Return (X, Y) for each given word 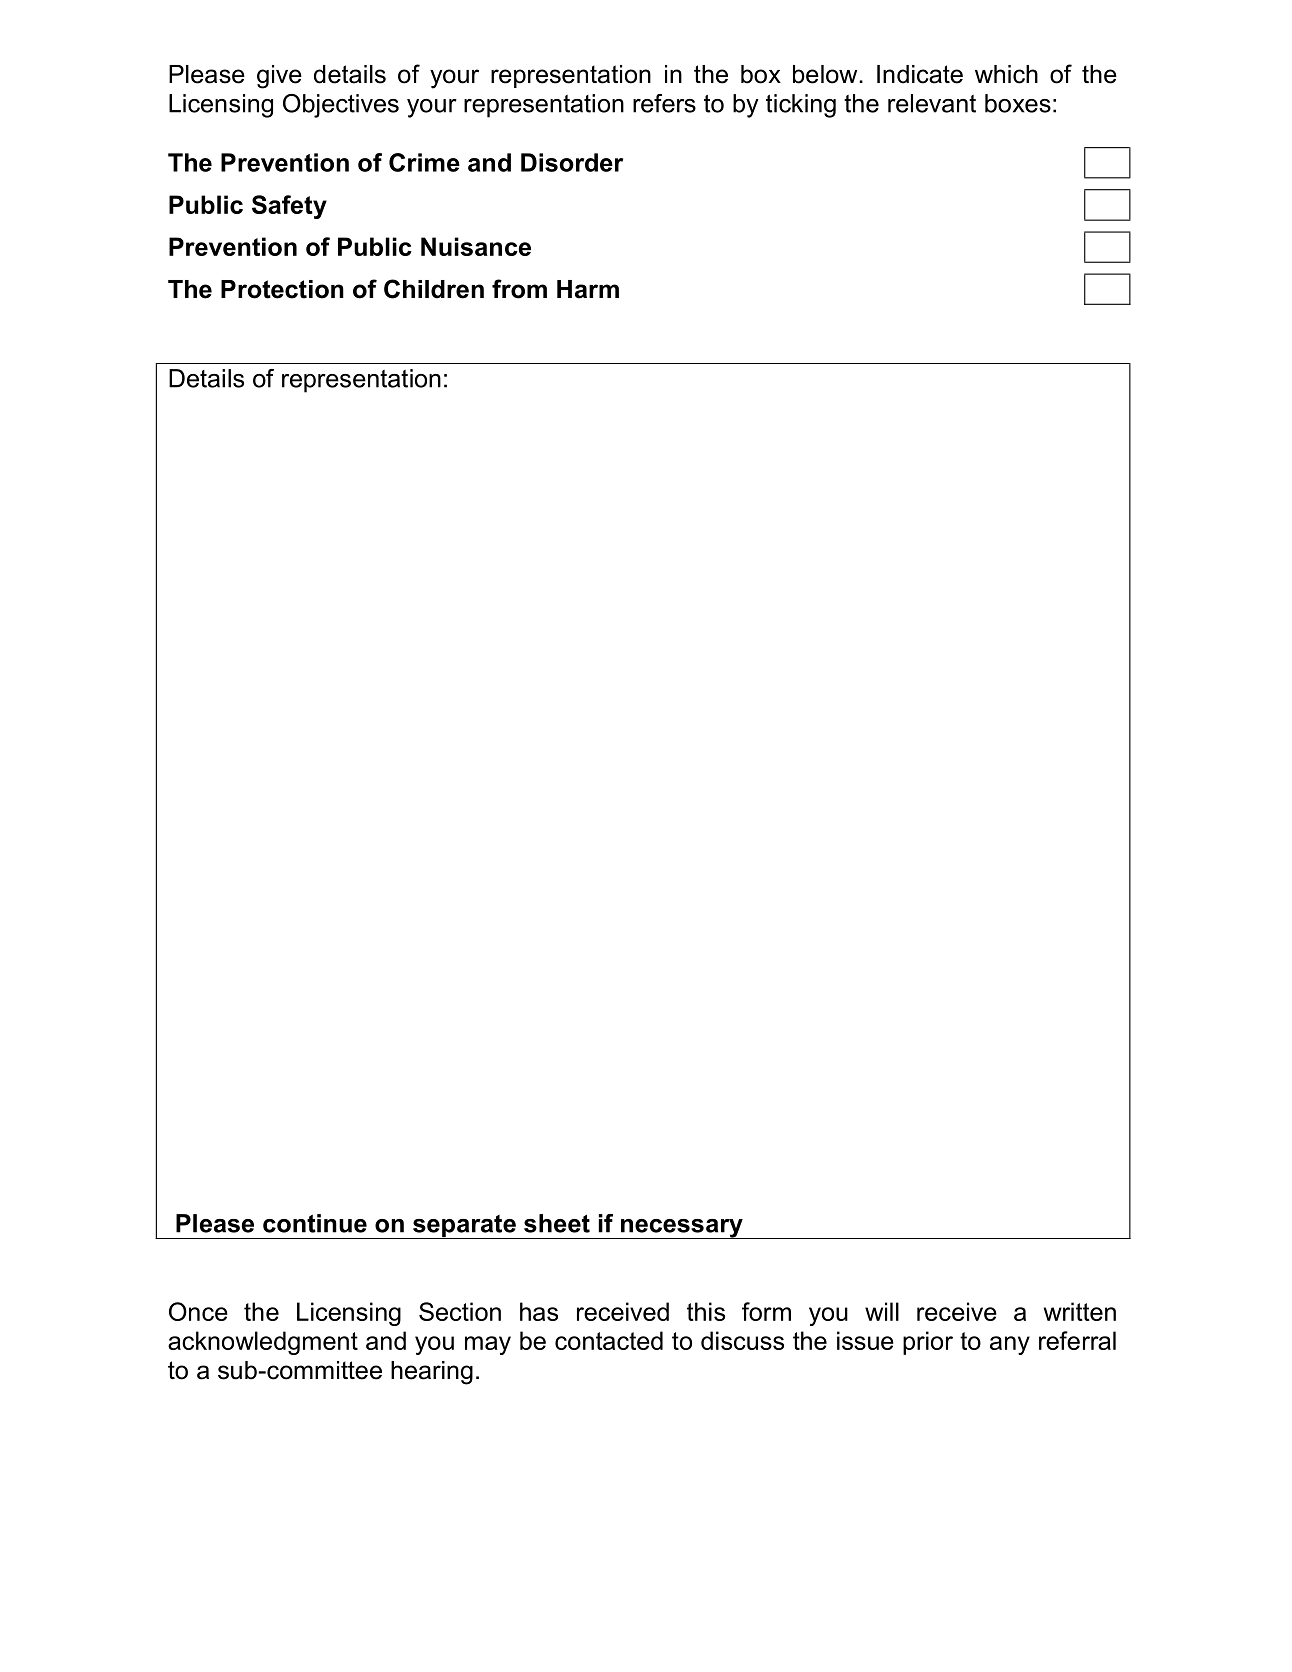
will (882, 1311)
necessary (682, 1229)
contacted (609, 1340)
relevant (932, 103)
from (519, 289)
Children (434, 289)
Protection (282, 289)
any (1010, 1345)
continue (315, 1223)
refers (664, 103)
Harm (588, 289)
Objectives (341, 106)
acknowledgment (263, 1343)
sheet (557, 1223)
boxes (1018, 103)
